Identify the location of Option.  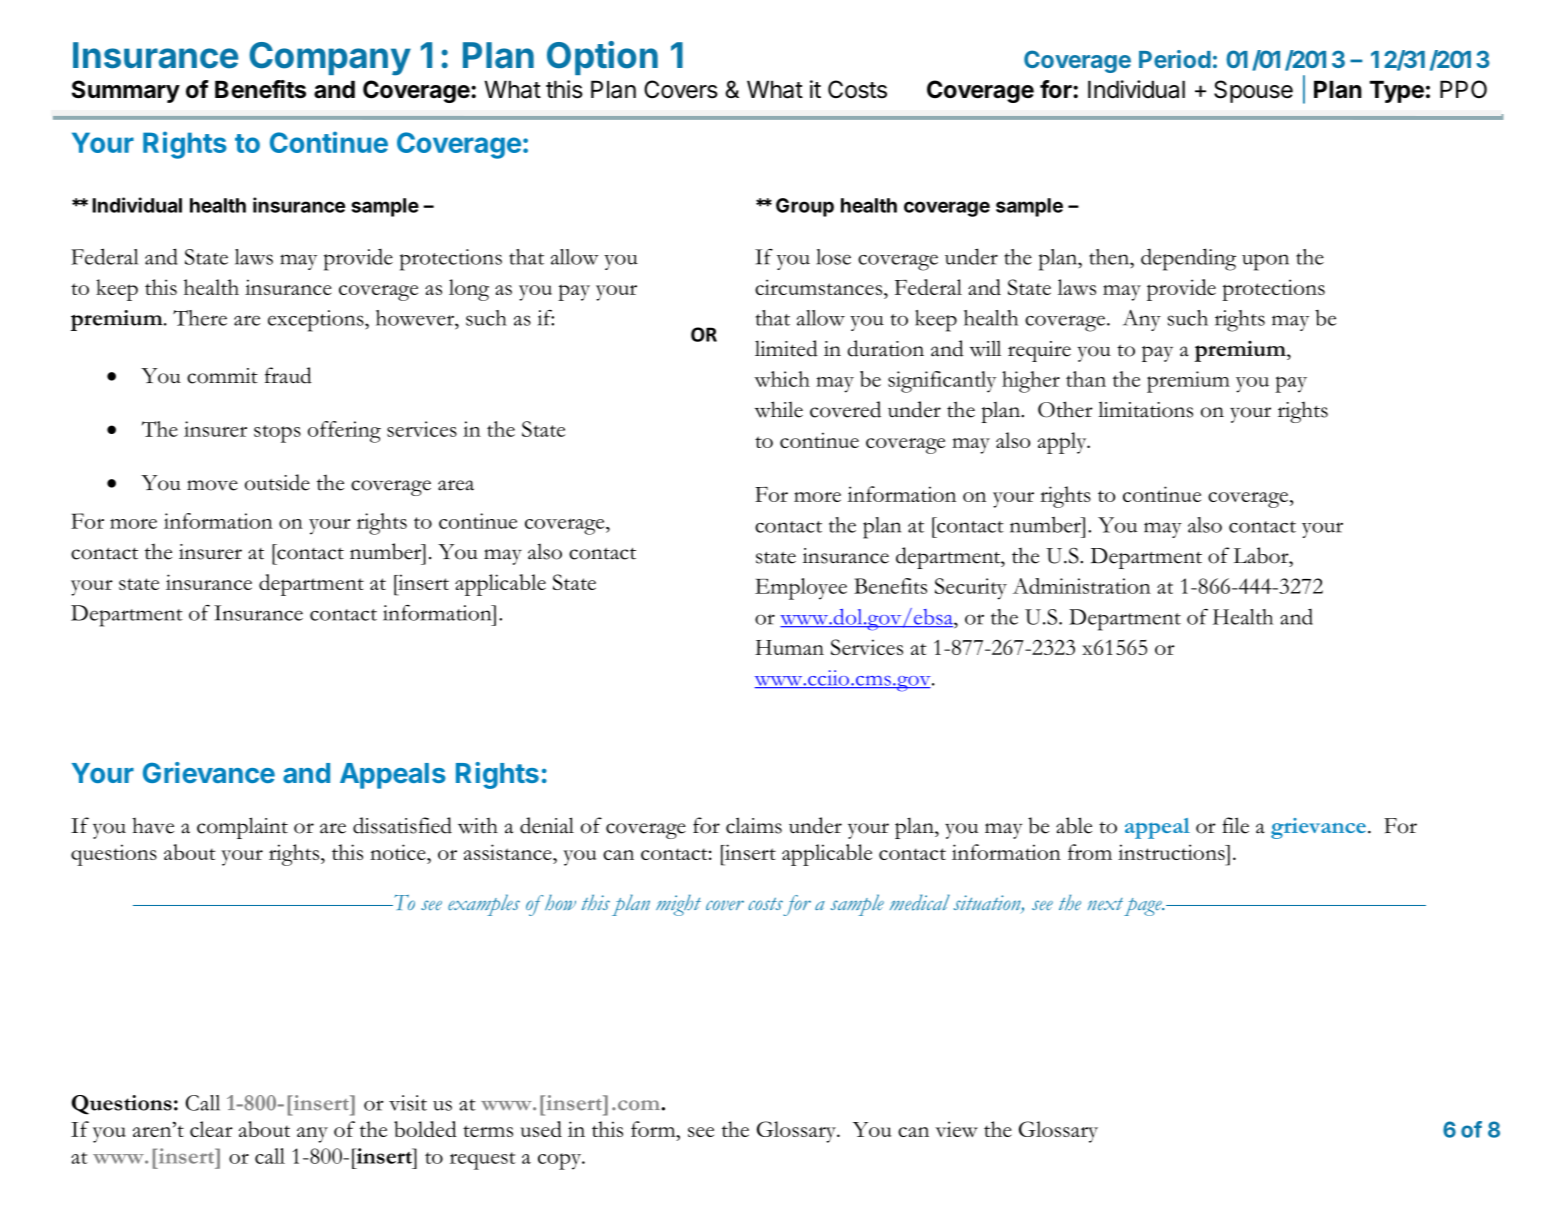
(602, 58).
